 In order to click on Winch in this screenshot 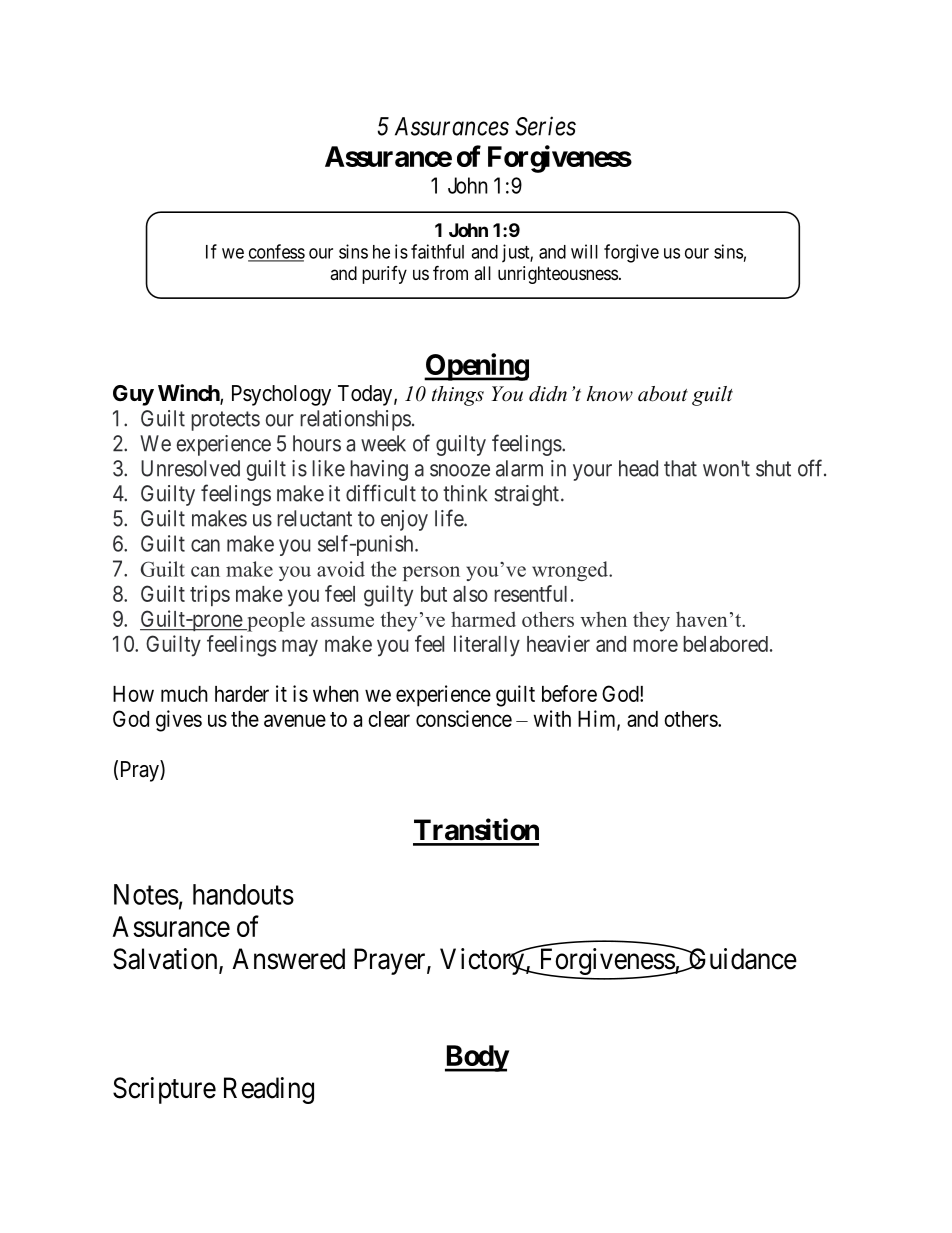, I will do `click(189, 394)`.
